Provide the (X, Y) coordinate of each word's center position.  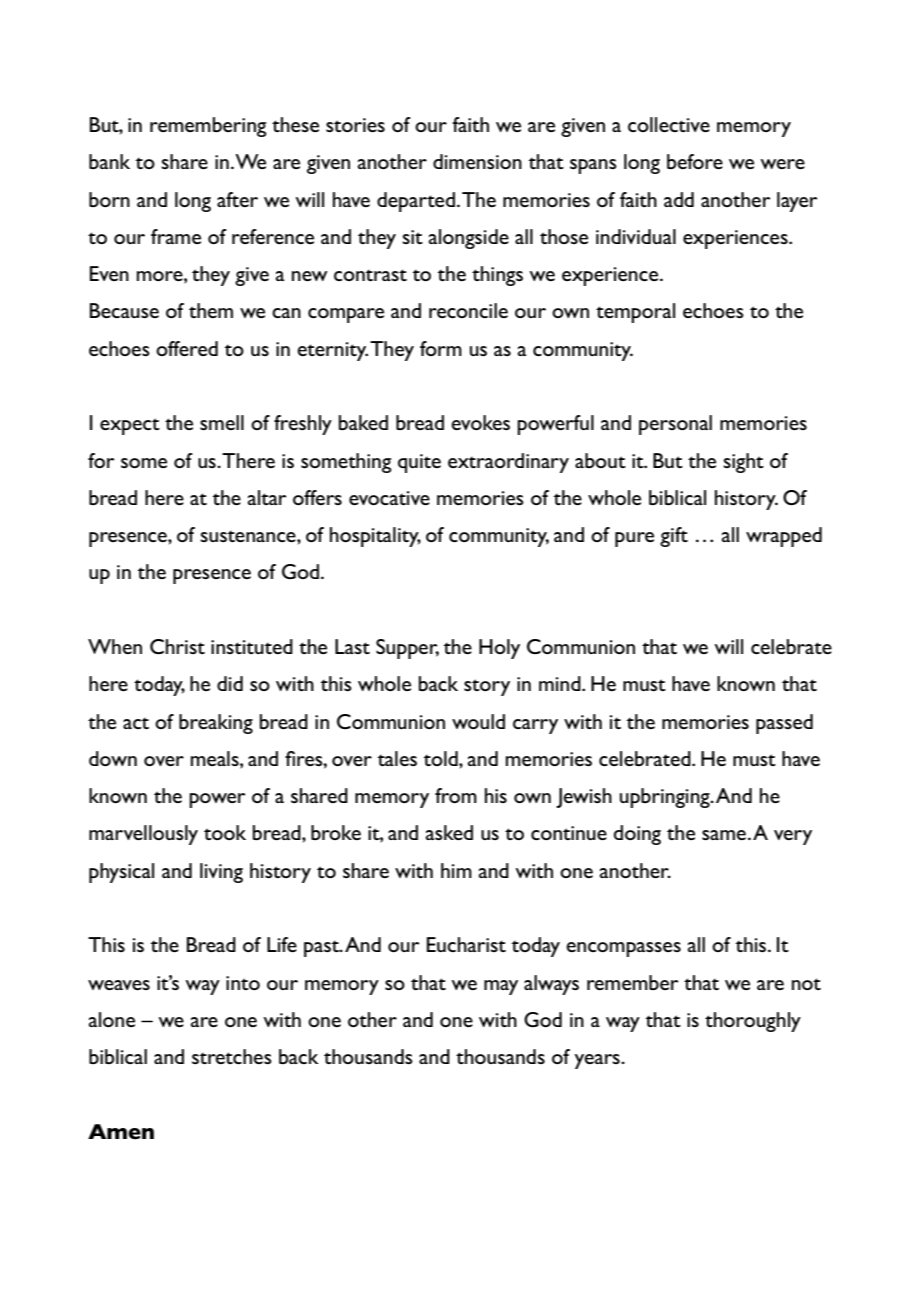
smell (222, 422)
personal (675, 425)
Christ (177, 646)
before (695, 161)
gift (674, 537)
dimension (477, 161)
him (456, 870)
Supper (407, 649)
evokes (480, 422)
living (221, 873)
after (237, 199)
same (724, 835)
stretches (232, 1056)
